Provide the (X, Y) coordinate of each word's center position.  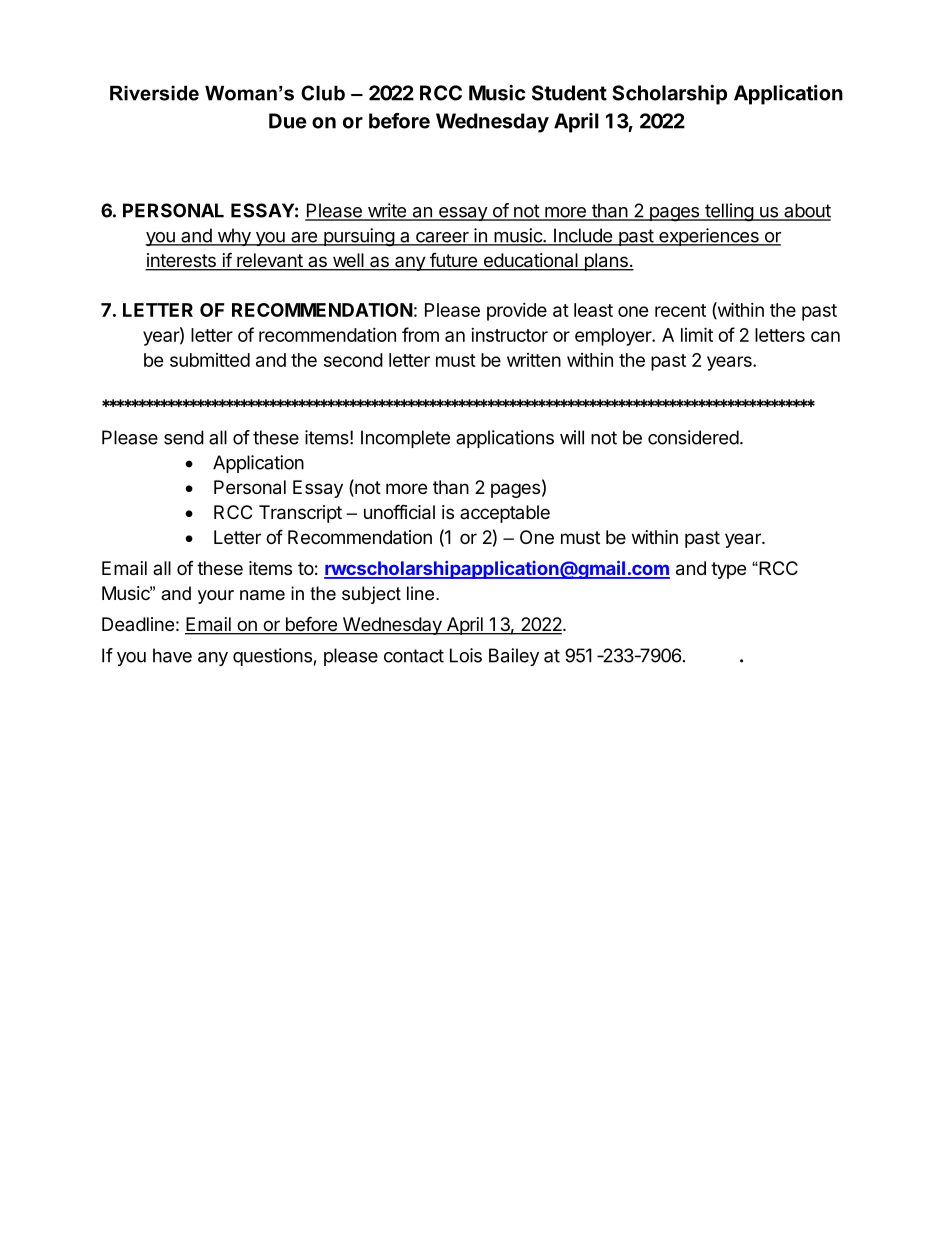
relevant (269, 261)
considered (693, 437)
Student (569, 93)
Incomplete (405, 439)
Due (288, 121)
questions (272, 657)
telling (729, 212)
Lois (466, 655)
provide (517, 312)
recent (680, 310)
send (184, 437)
